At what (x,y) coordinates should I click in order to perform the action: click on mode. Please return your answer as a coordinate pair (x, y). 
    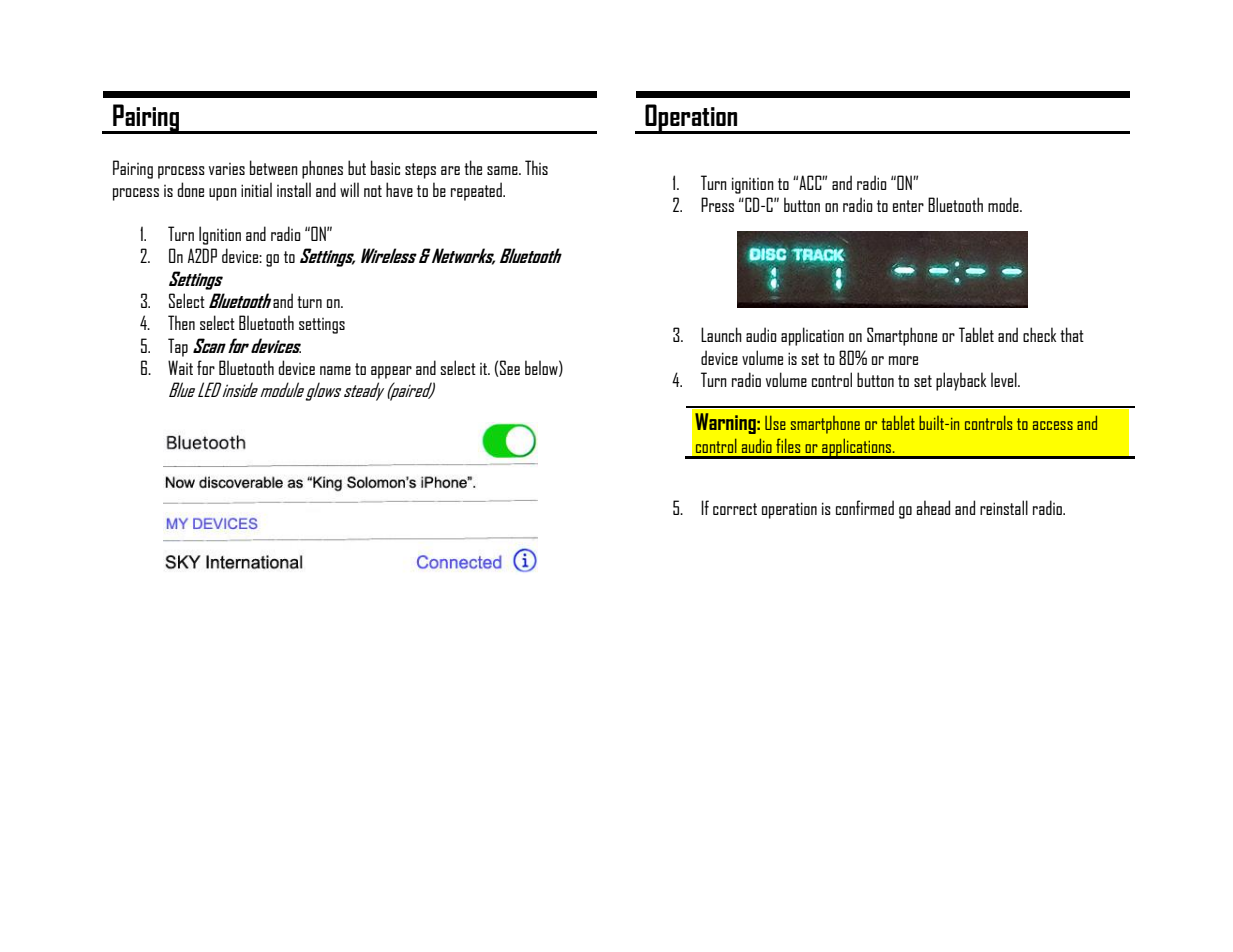
    Looking at the image, I should click on (1004, 204).
